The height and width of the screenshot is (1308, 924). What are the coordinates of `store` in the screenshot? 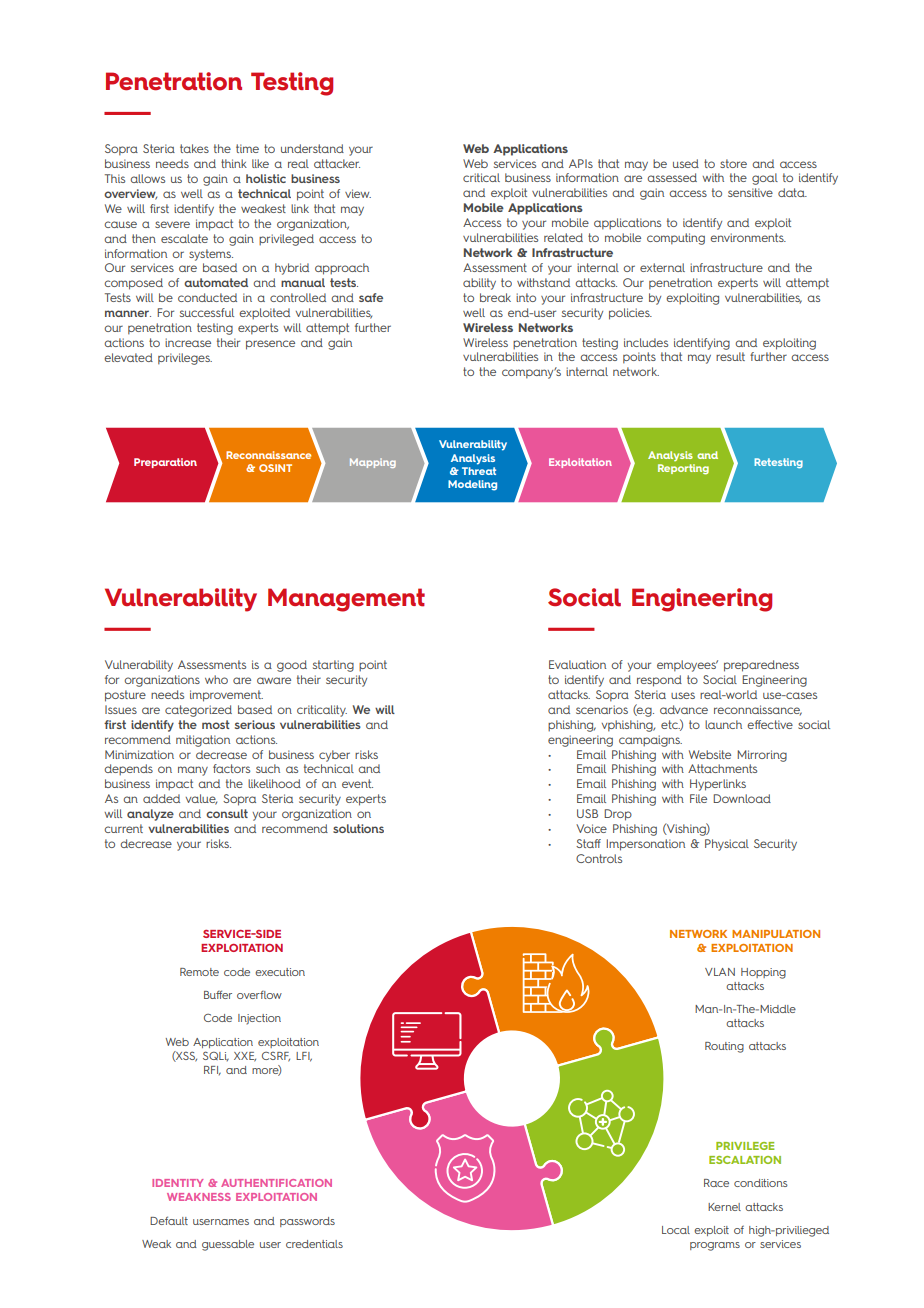 It's located at (733, 163).
